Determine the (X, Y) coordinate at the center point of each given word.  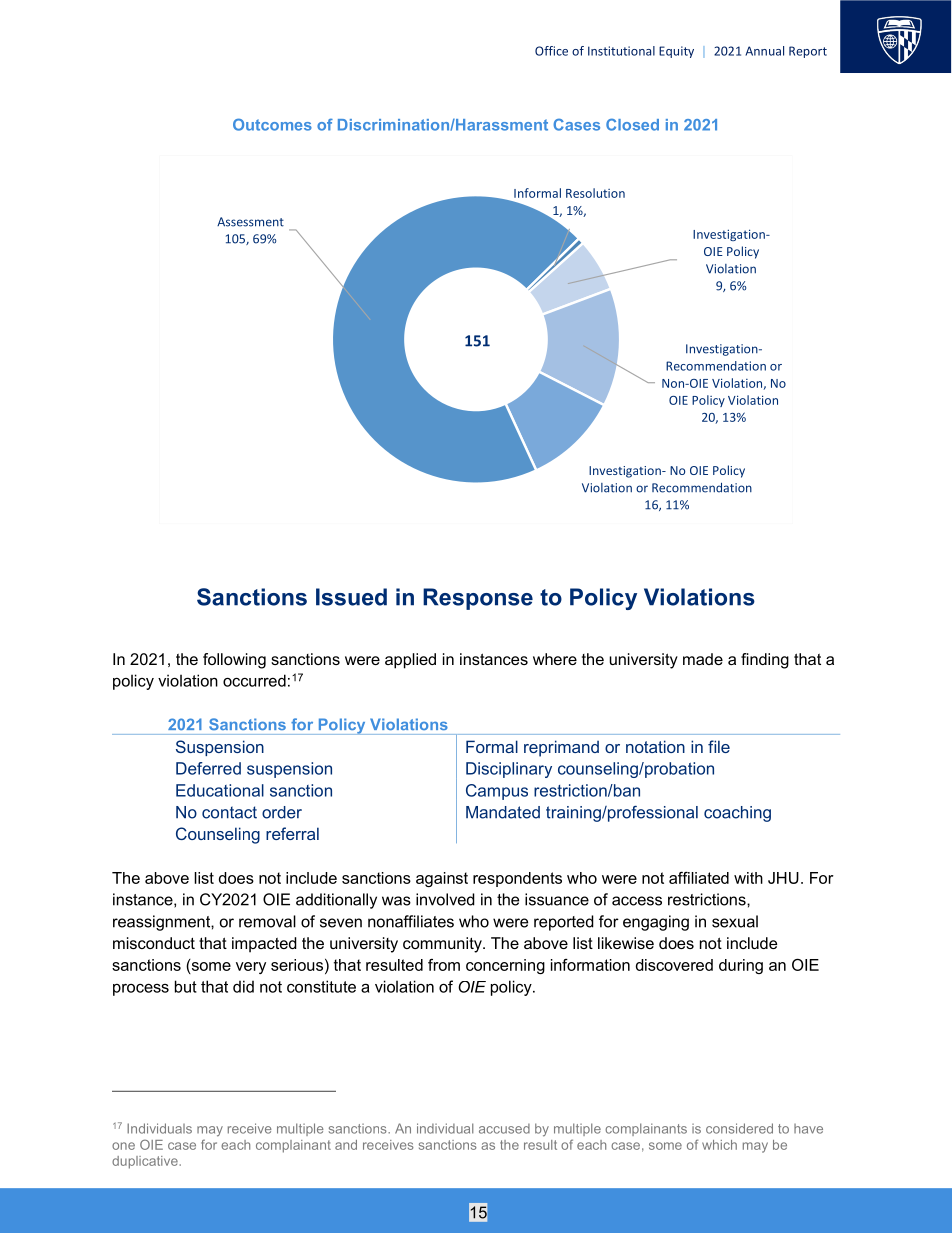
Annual (764, 51)
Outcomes (272, 124)
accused (504, 1129)
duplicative (145, 1162)
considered (739, 1128)
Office (551, 51)
